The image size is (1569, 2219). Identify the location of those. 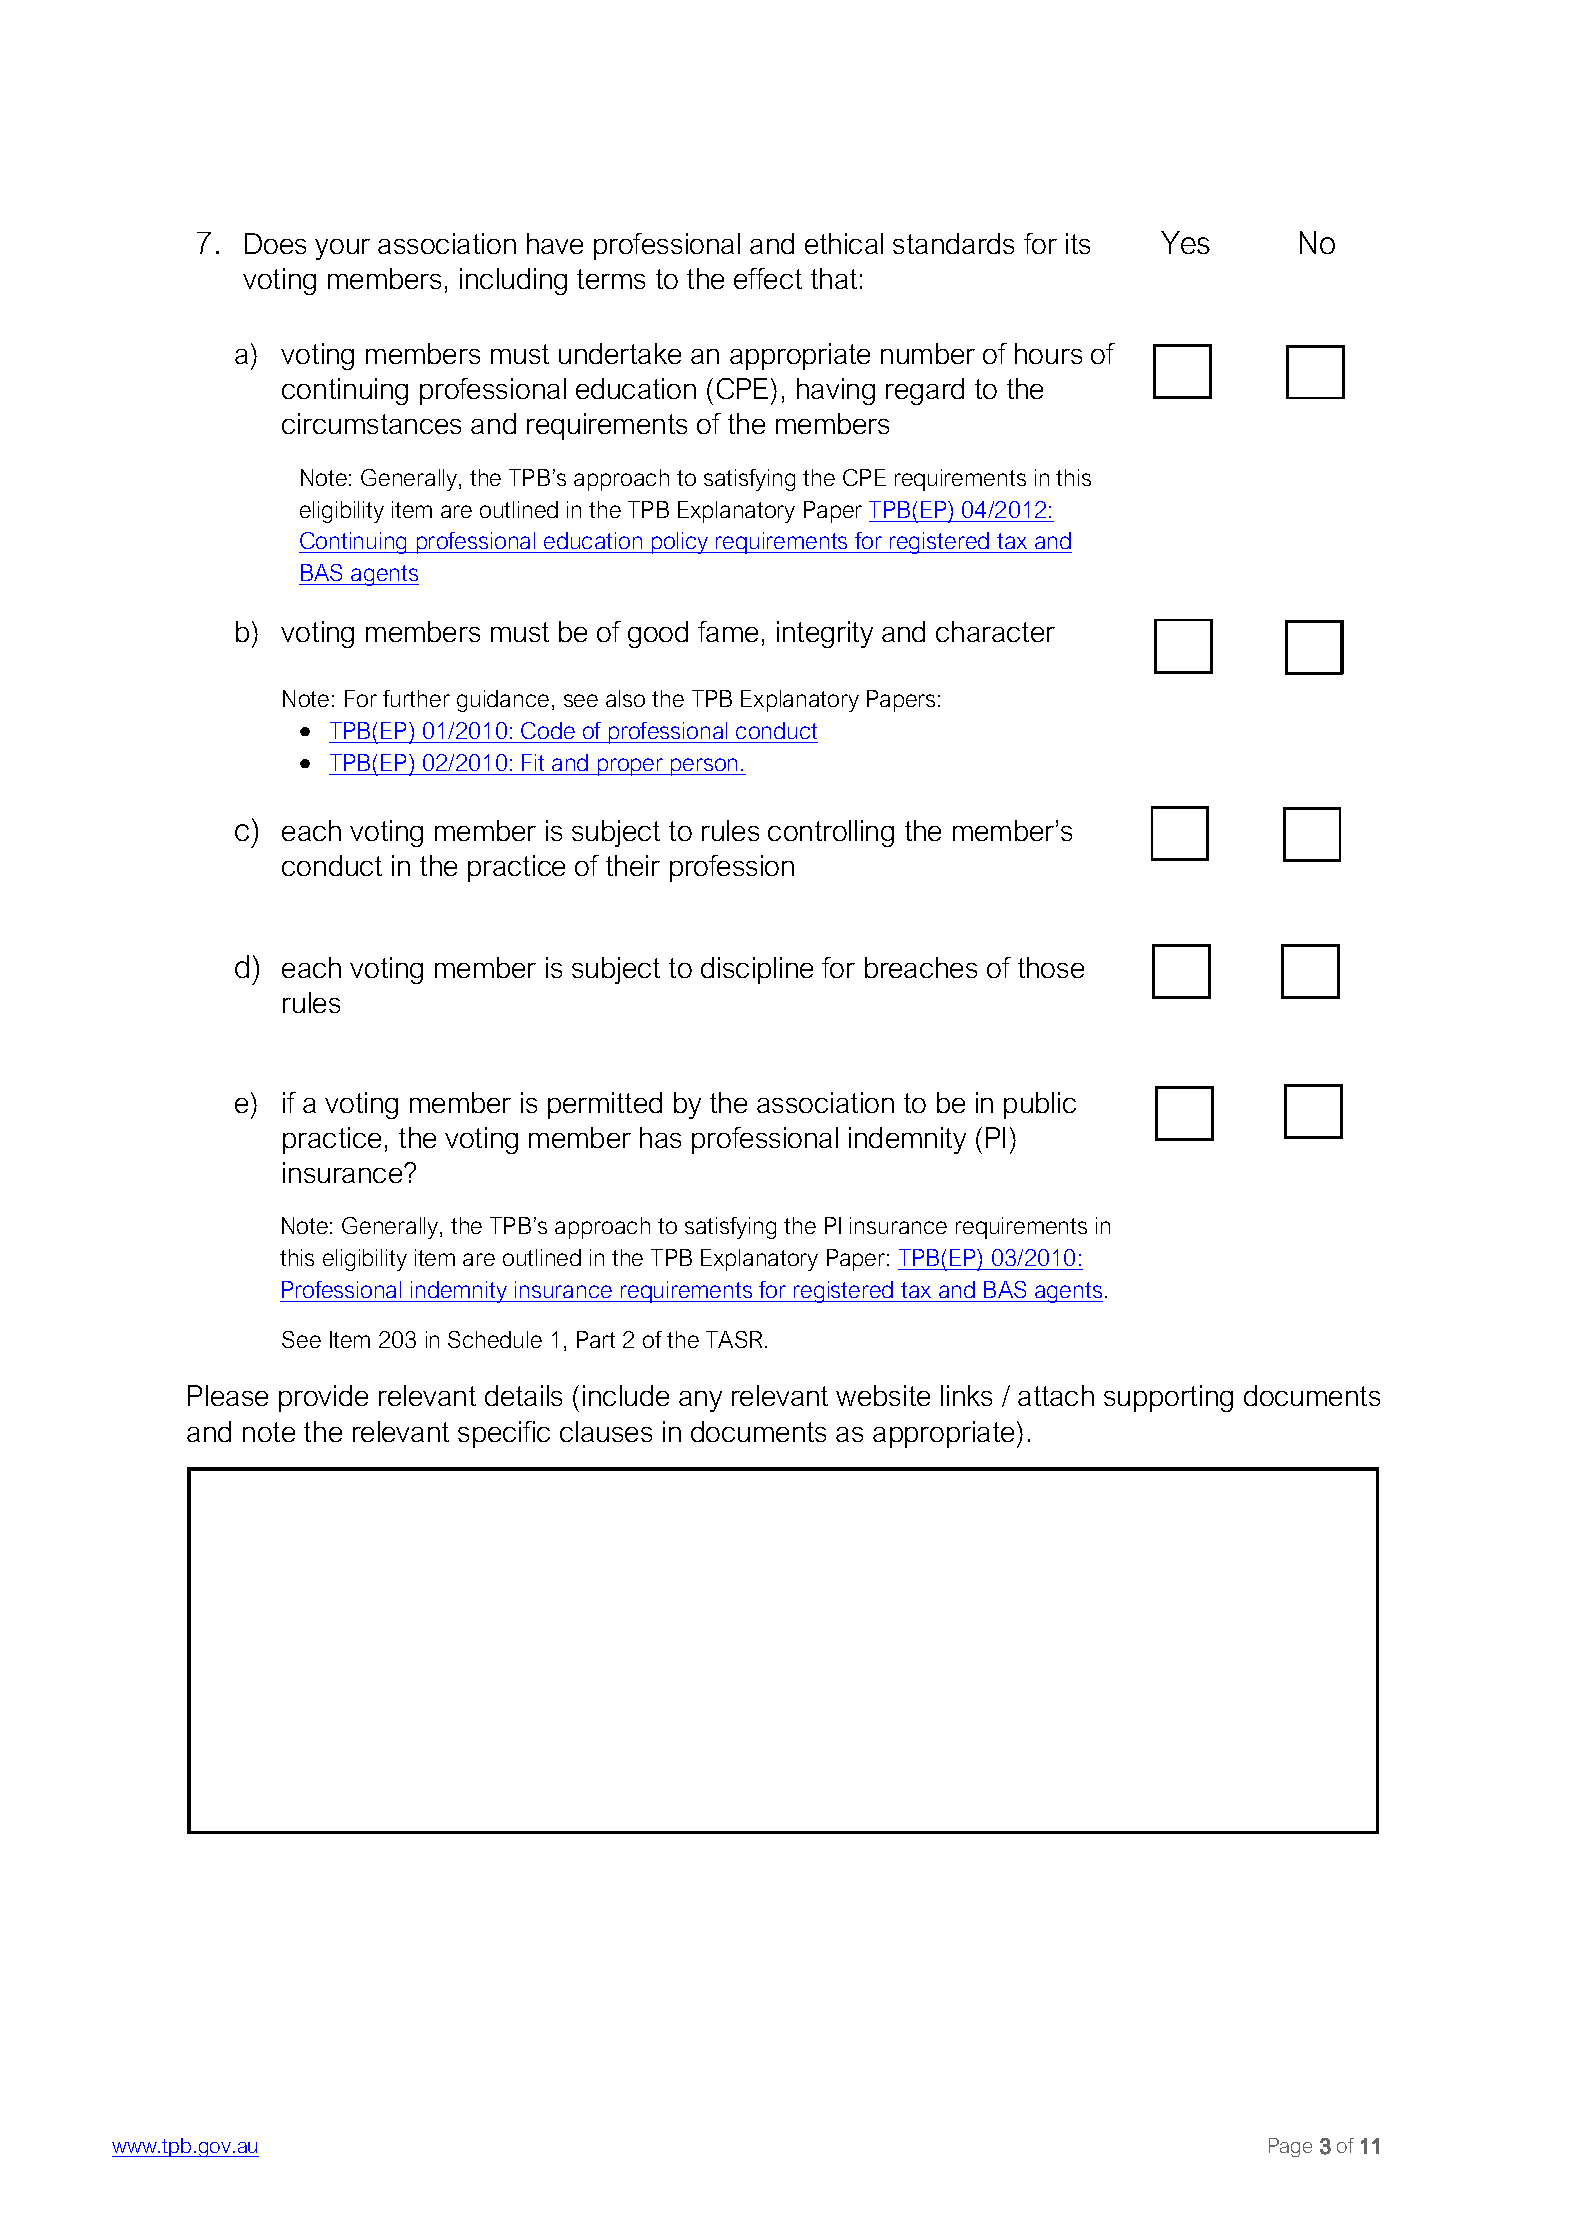
(1051, 967).
